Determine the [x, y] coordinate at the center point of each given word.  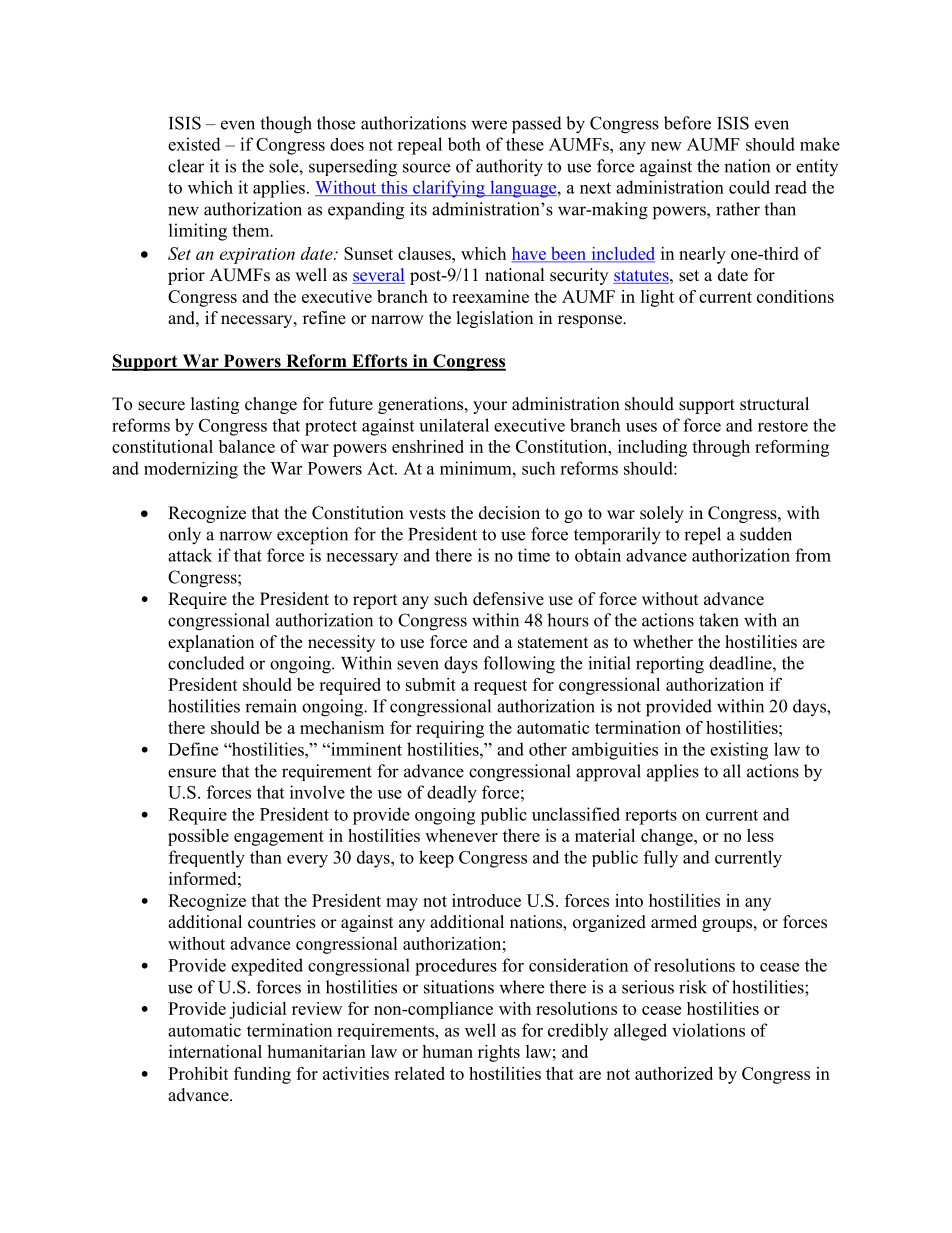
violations [708, 1030]
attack [190, 555]
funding [262, 1075]
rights [499, 1053]
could [749, 187]
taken [719, 620]
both [464, 144]
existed [194, 144]
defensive [508, 599]
